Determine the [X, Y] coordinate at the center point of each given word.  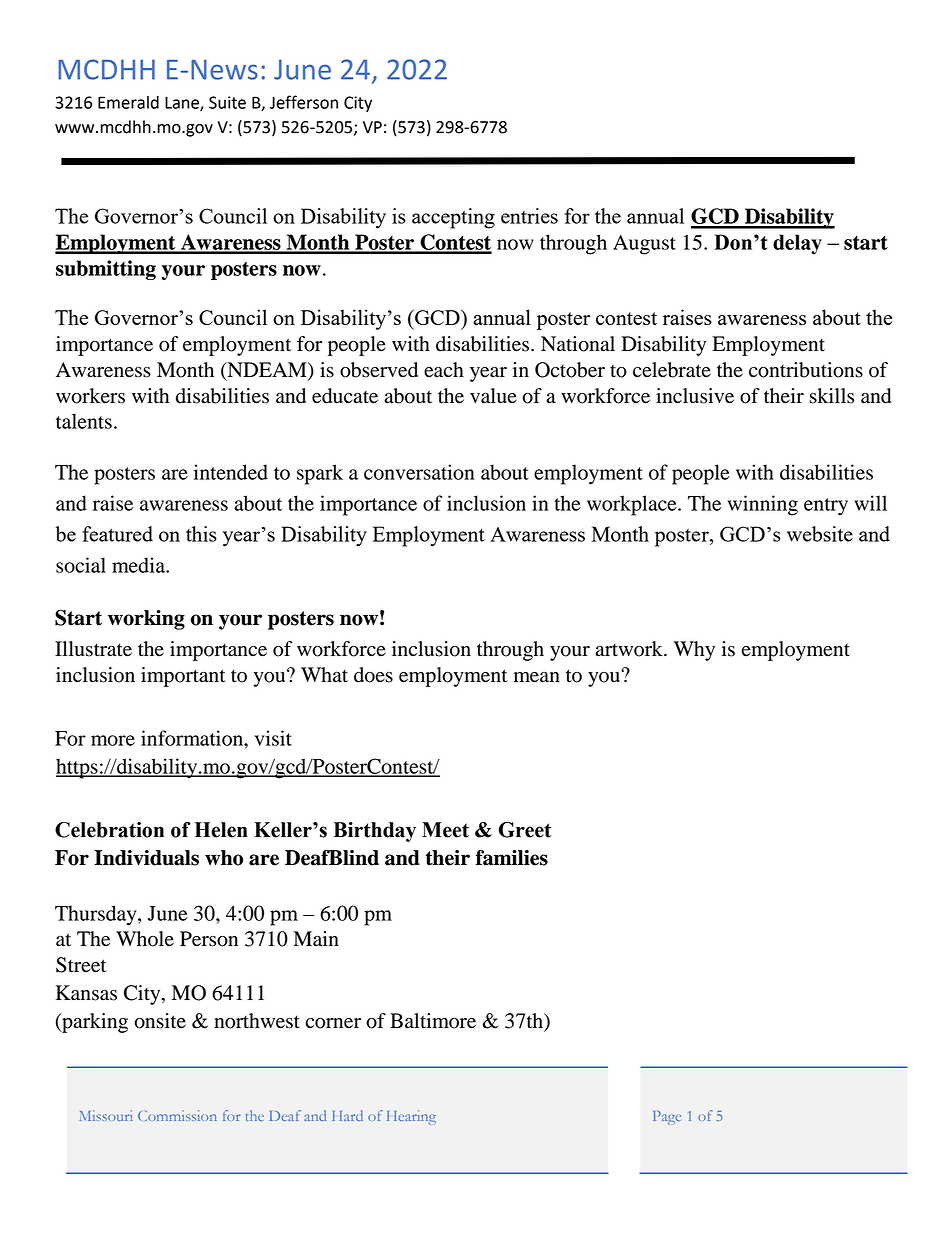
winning [762, 505]
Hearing [411, 1117]
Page [667, 1118]
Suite [227, 102]
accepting [453, 218]
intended [231, 472]
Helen [221, 830]
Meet [445, 830]
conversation [419, 472]
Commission [177, 1115]
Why [694, 651]
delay [797, 244]
